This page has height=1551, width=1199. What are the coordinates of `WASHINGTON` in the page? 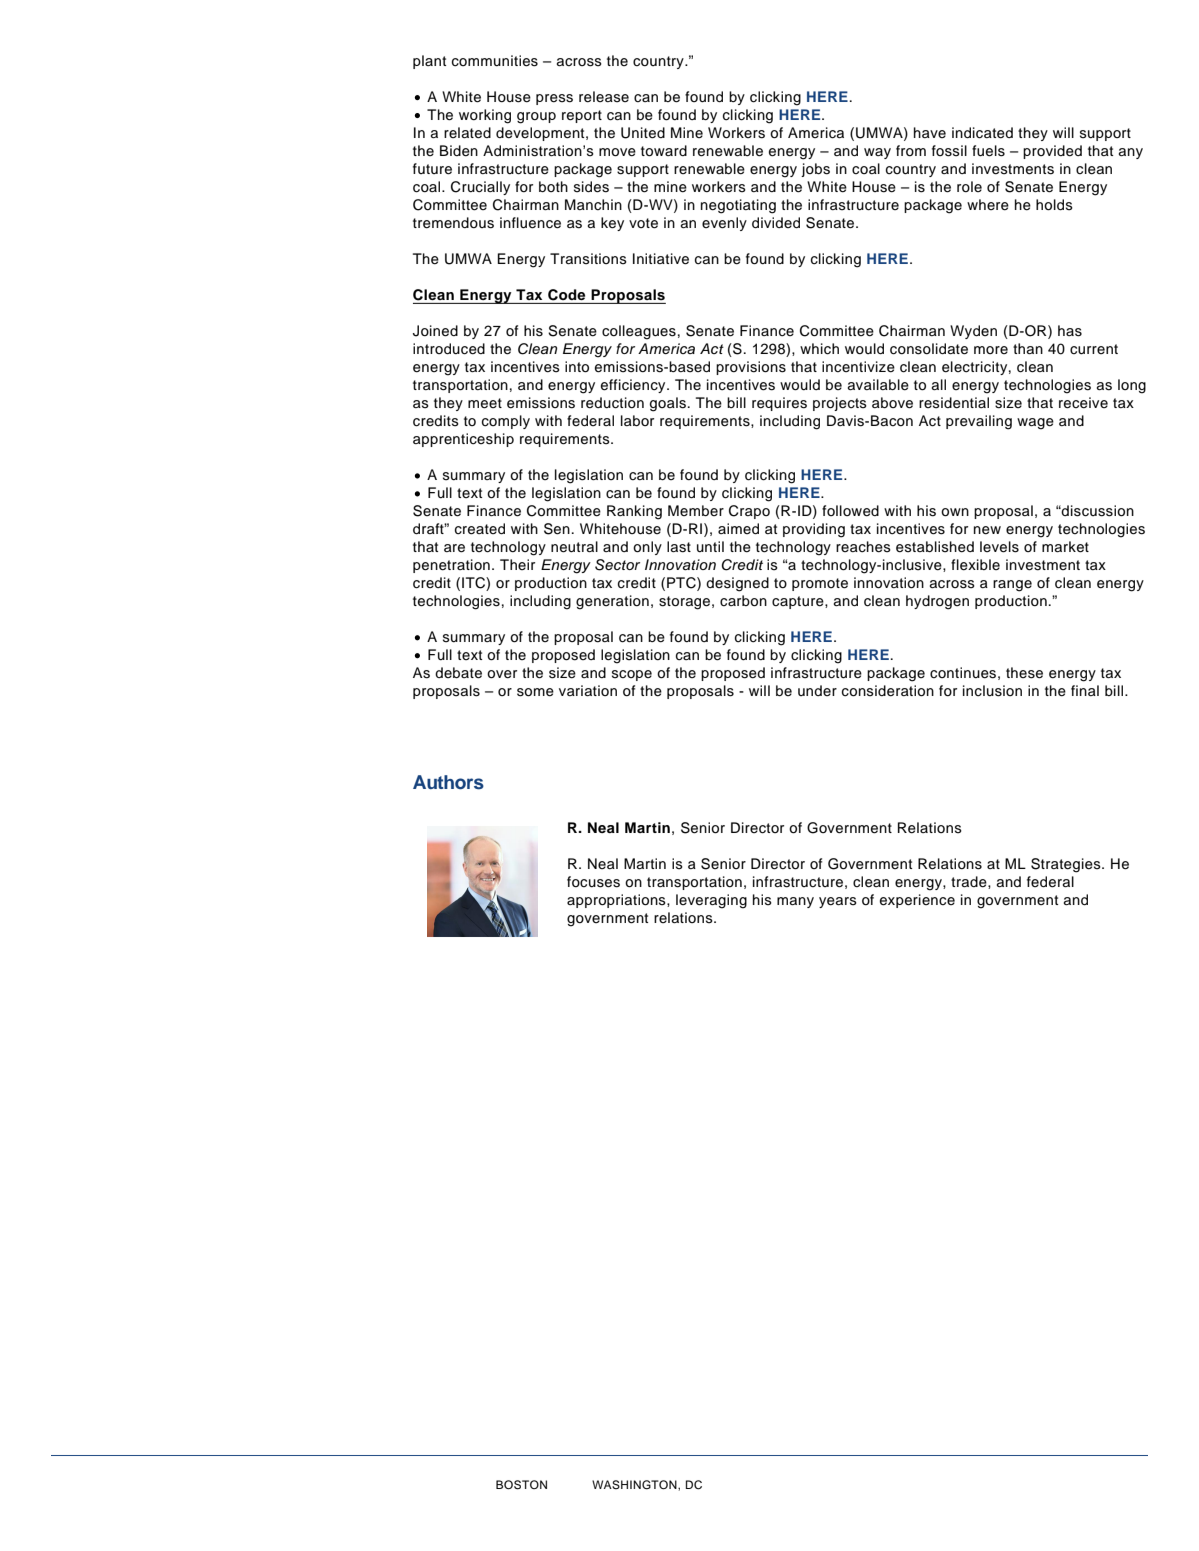 It's located at (635, 1485).
